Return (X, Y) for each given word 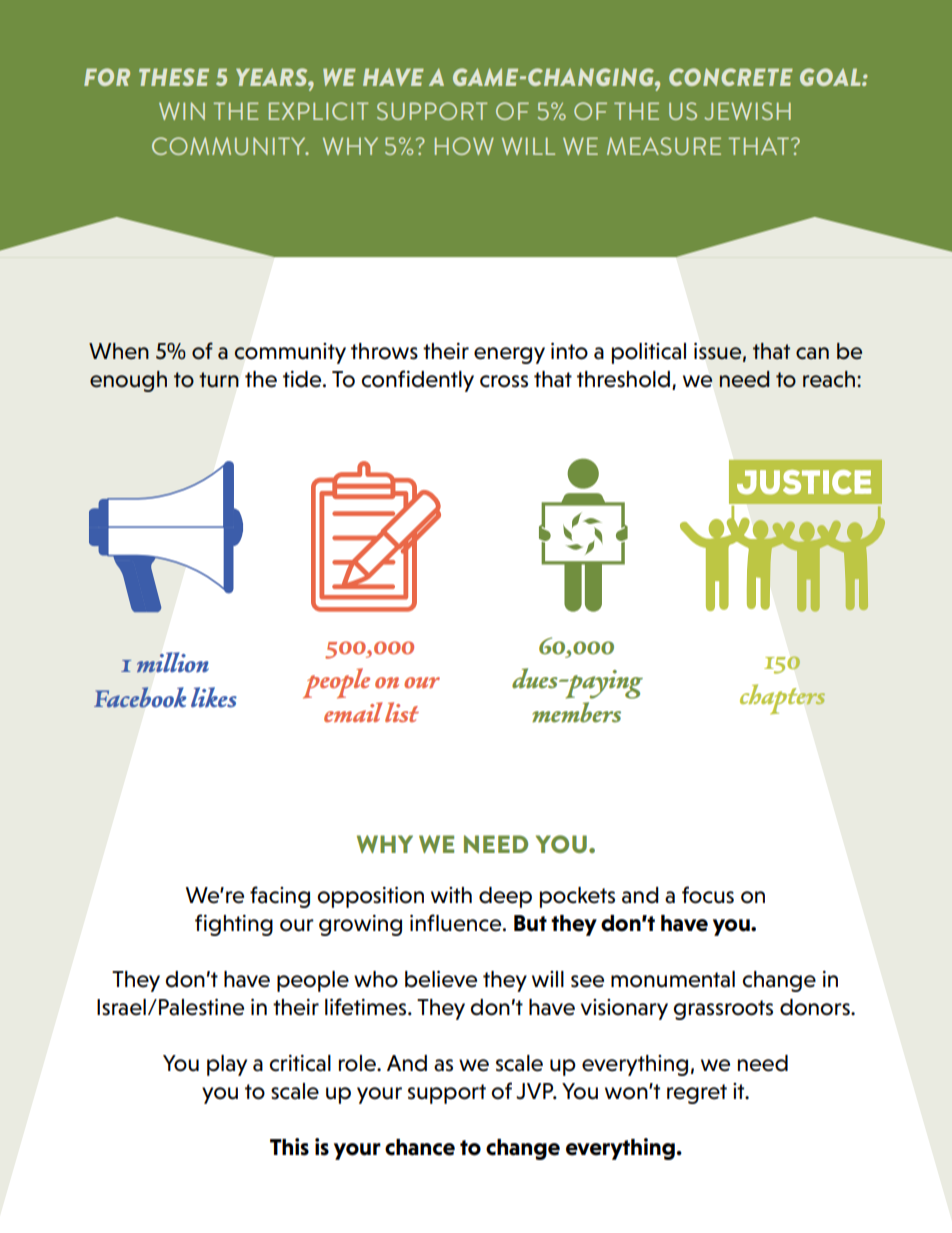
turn (219, 379)
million (173, 662)
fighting (234, 925)
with (451, 895)
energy (509, 355)
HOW (464, 146)
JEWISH (747, 111)
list (402, 712)
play (227, 1065)
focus (708, 895)
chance (420, 1147)
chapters (782, 699)
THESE (174, 77)
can (812, 353)
